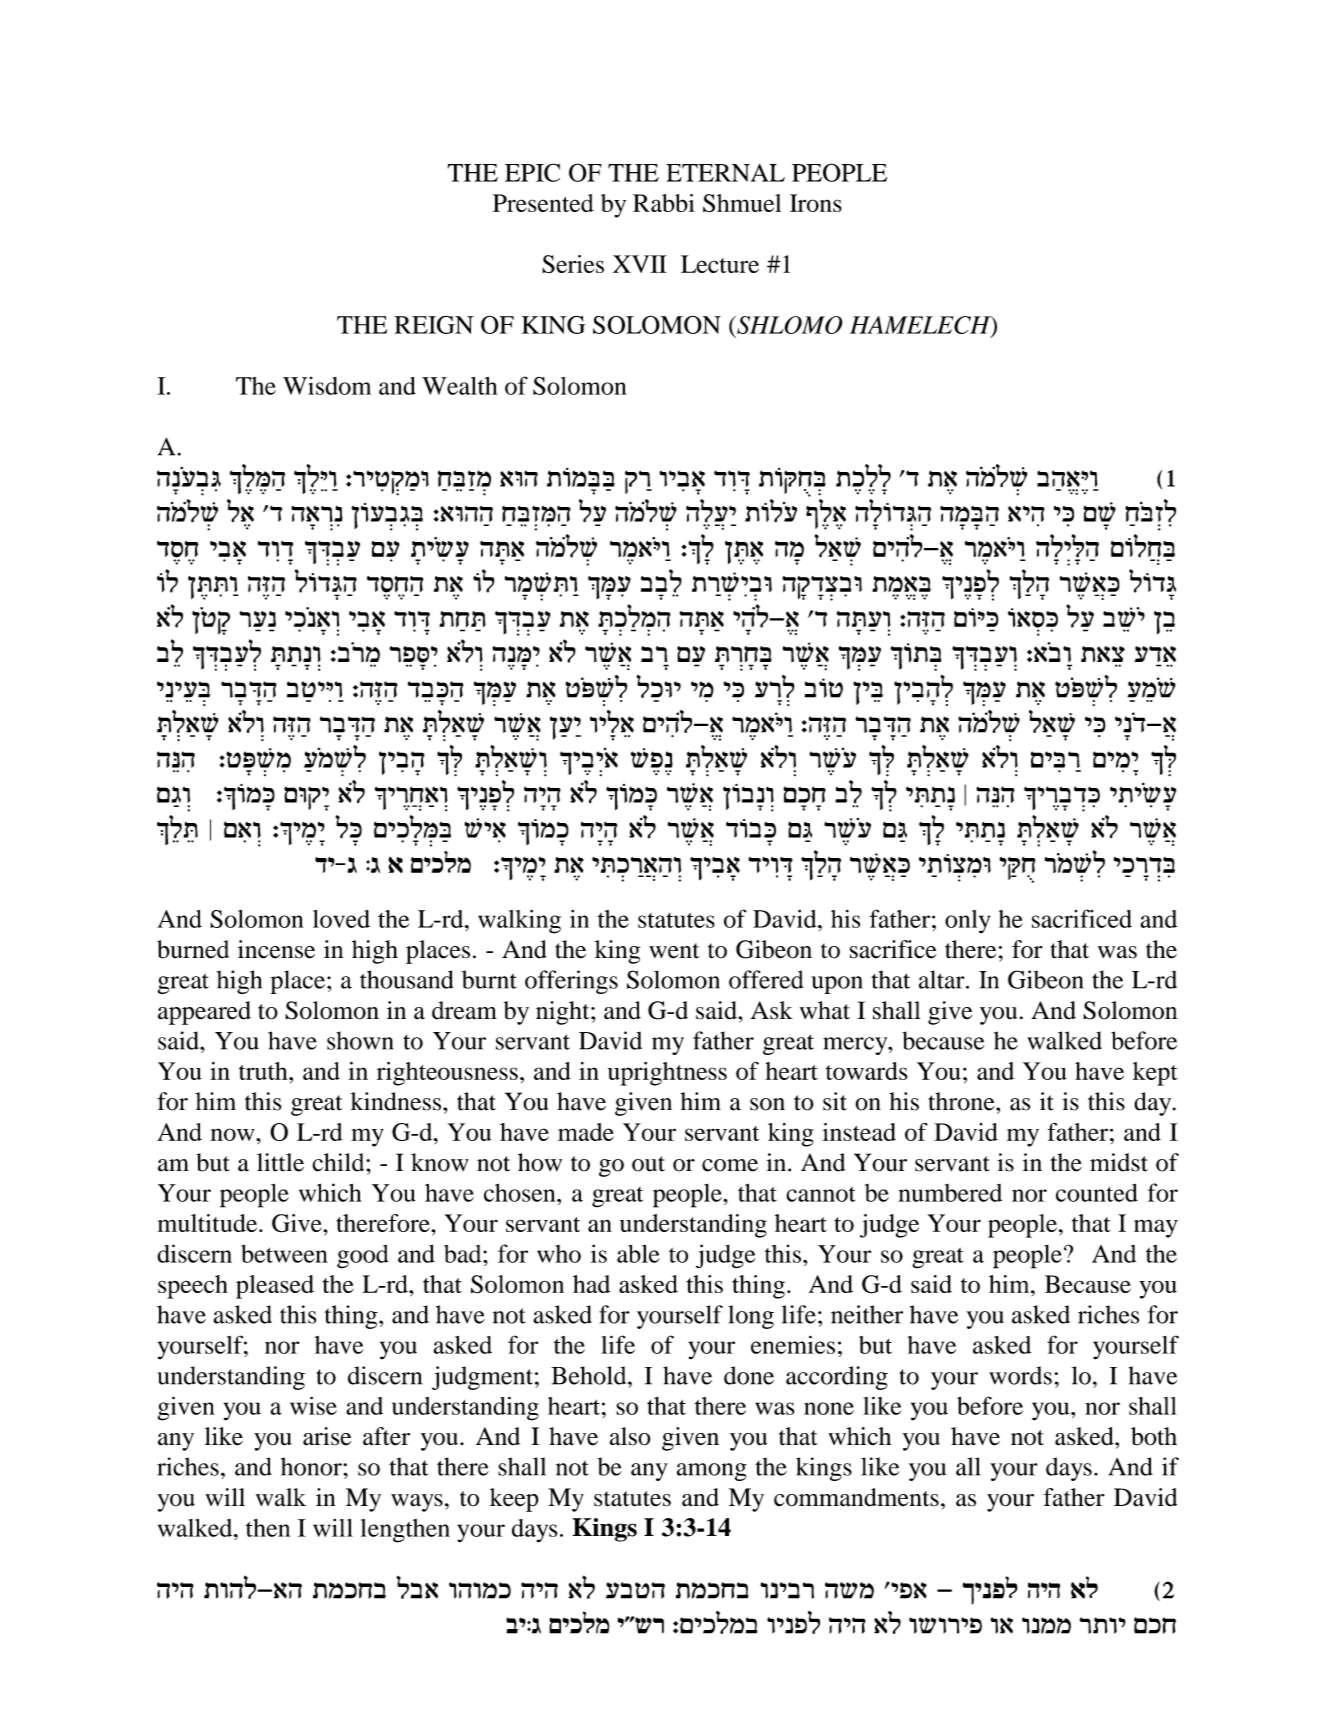  Describe the element at coordinates (816, 203) in the image. I see `Irons` at that location.
